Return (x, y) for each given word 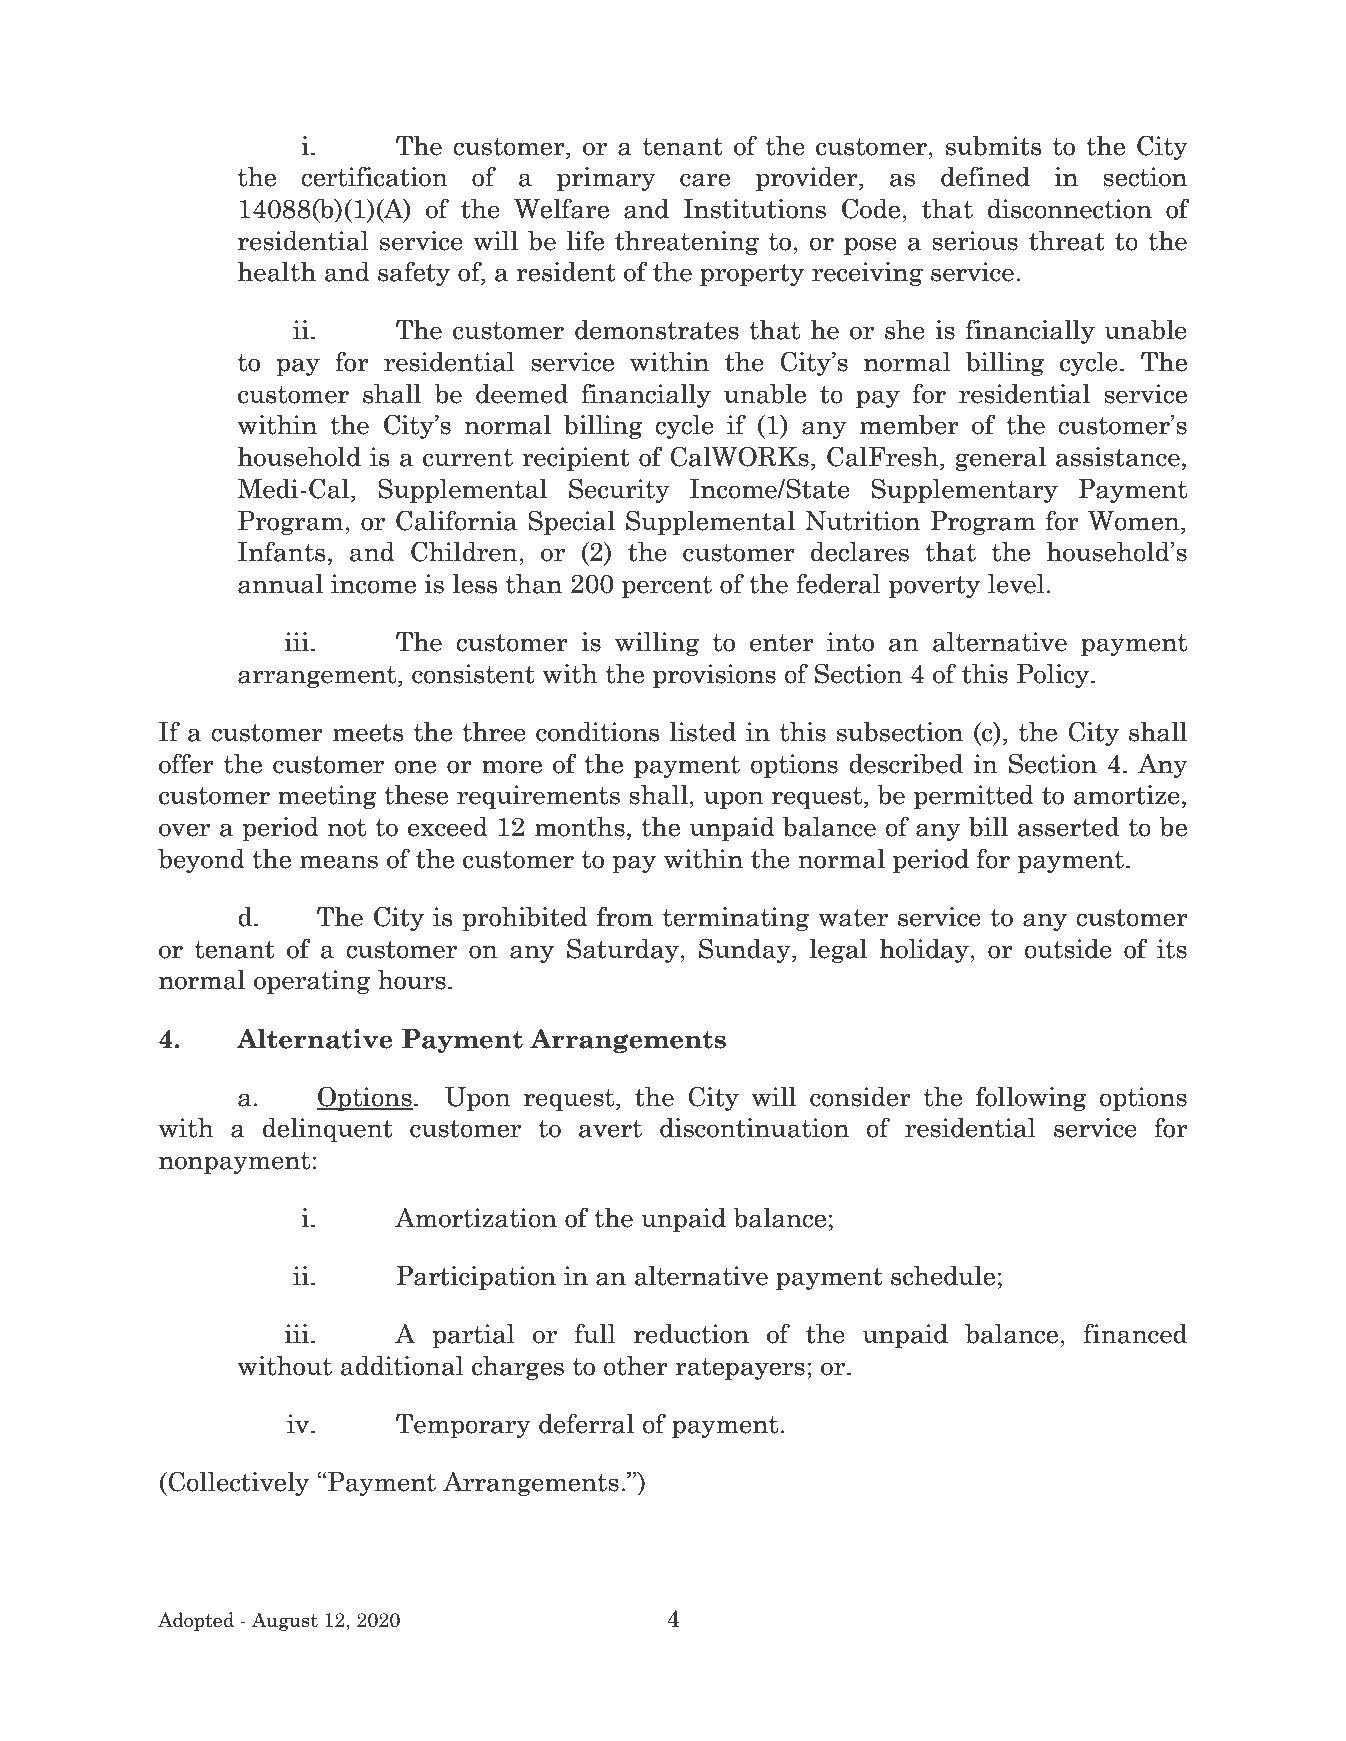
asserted (1068, 826)
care (705, 180)
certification (374, 176)
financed (1135, 1333)
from (625, 916)
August (285, 1621)
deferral (586, 1423)
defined (985, 176)
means (339, 862)
